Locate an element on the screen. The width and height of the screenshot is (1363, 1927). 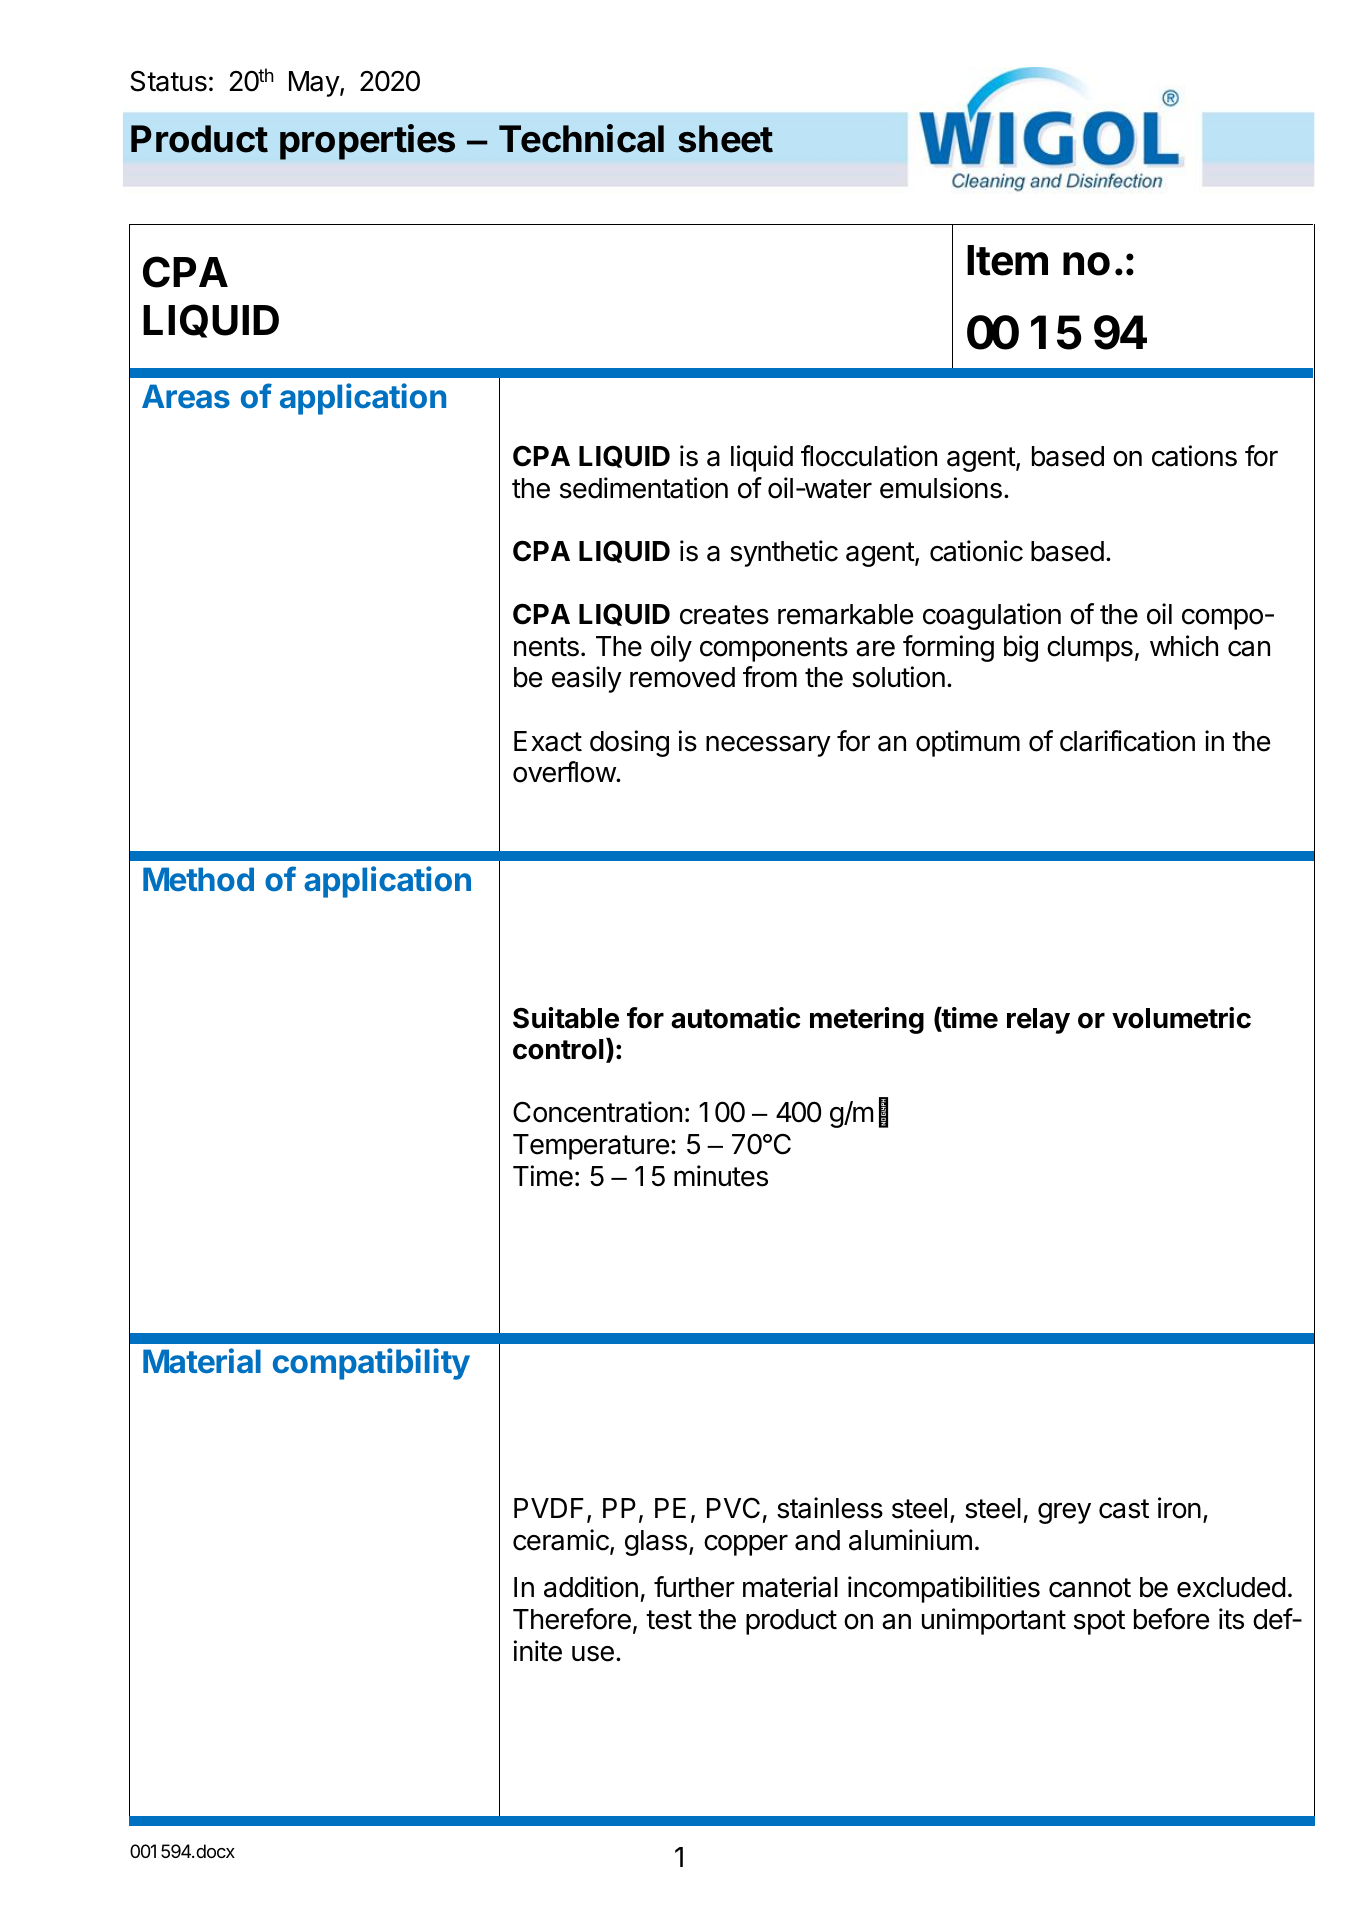
Method is located at coordinates (198, 879).
